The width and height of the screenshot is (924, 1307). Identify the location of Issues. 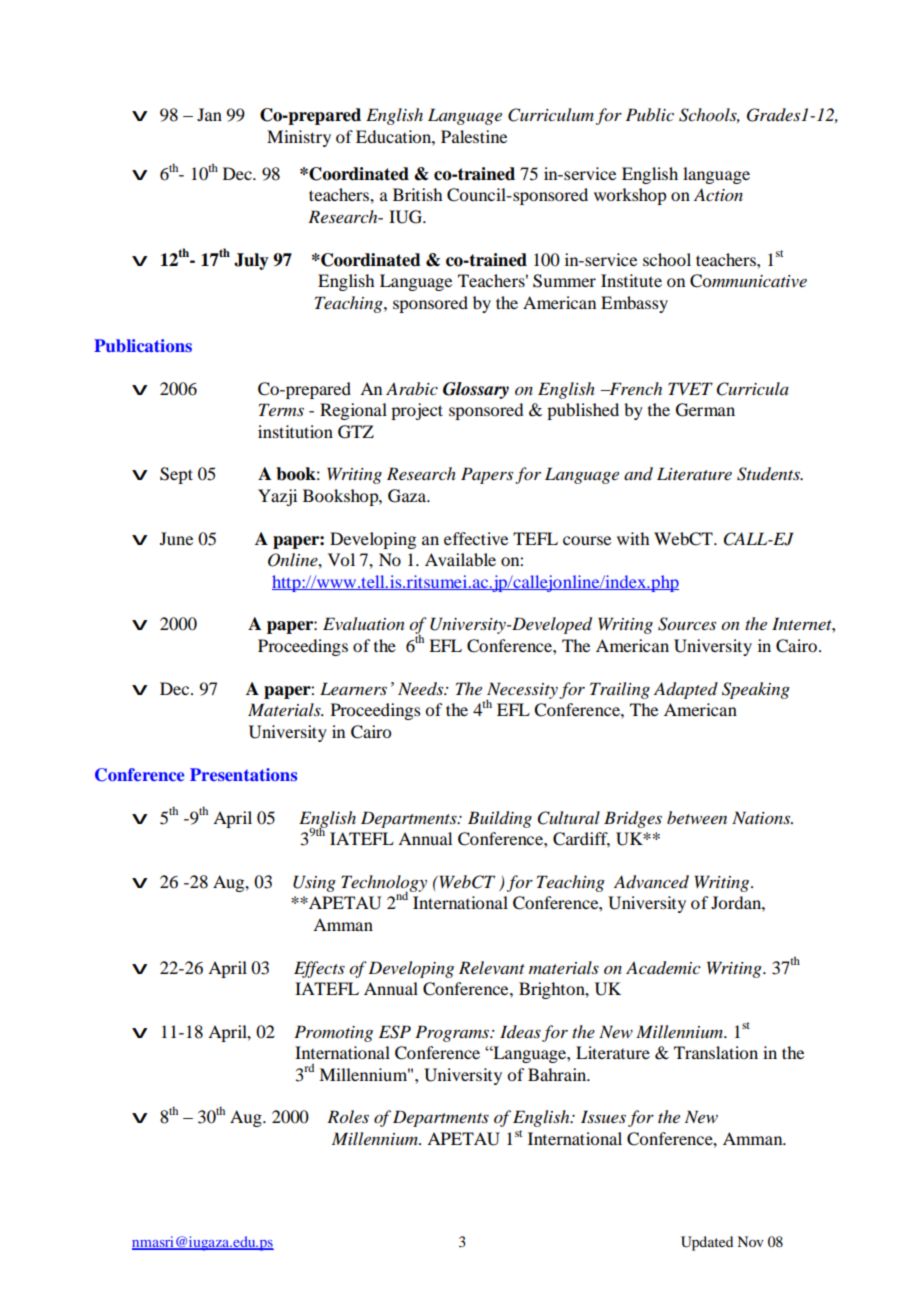
(603, 1116).
